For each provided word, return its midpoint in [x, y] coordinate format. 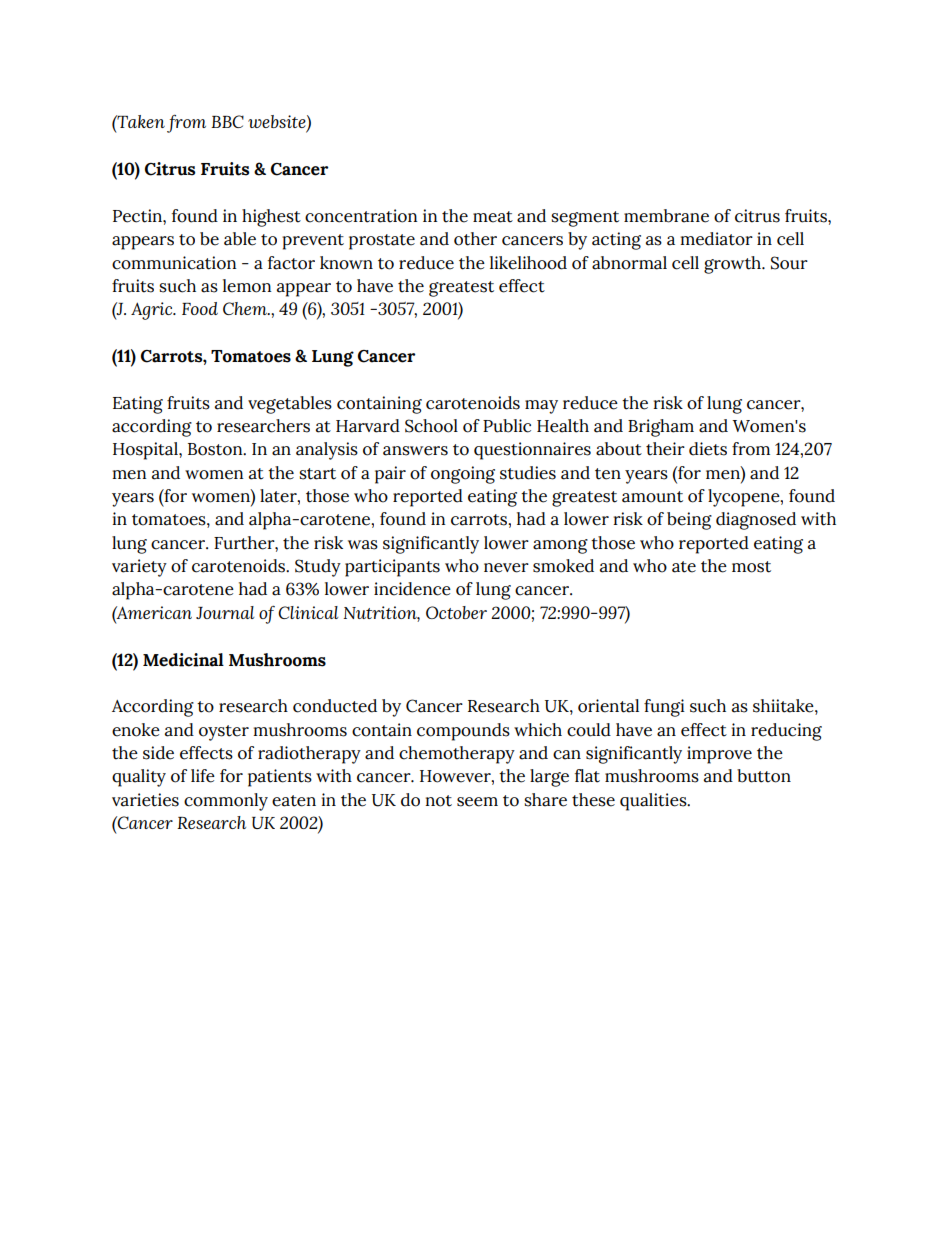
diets [708, 449]
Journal [225, 612]
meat [493, 217]
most [751, 567]
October [456, 612]
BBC [227, 121]
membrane [666, 216]
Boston [216, 449]
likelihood [528, 263]
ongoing [463, 475]
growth [733, 265]
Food [200, 308]
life [203, 776]
